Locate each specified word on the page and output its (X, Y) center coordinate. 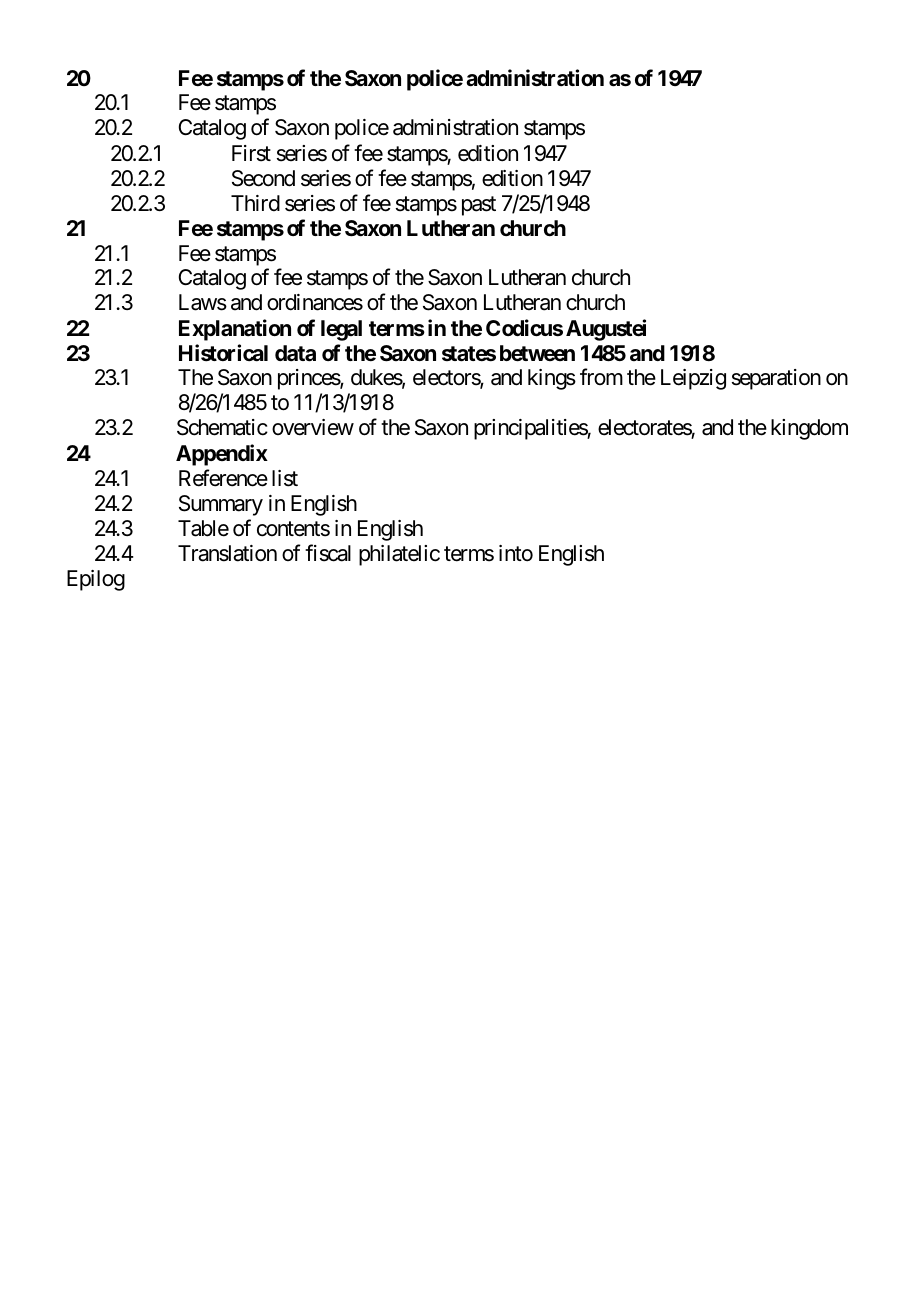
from (601, 377)
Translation (227, 553)
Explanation (235, 330)
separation (776, 379)
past (479, 206)
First (251, 153)
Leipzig (693, 379)
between (537, 353)
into (516, 553)
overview (313, 427)
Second (263, 178)
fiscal (328, 553)
